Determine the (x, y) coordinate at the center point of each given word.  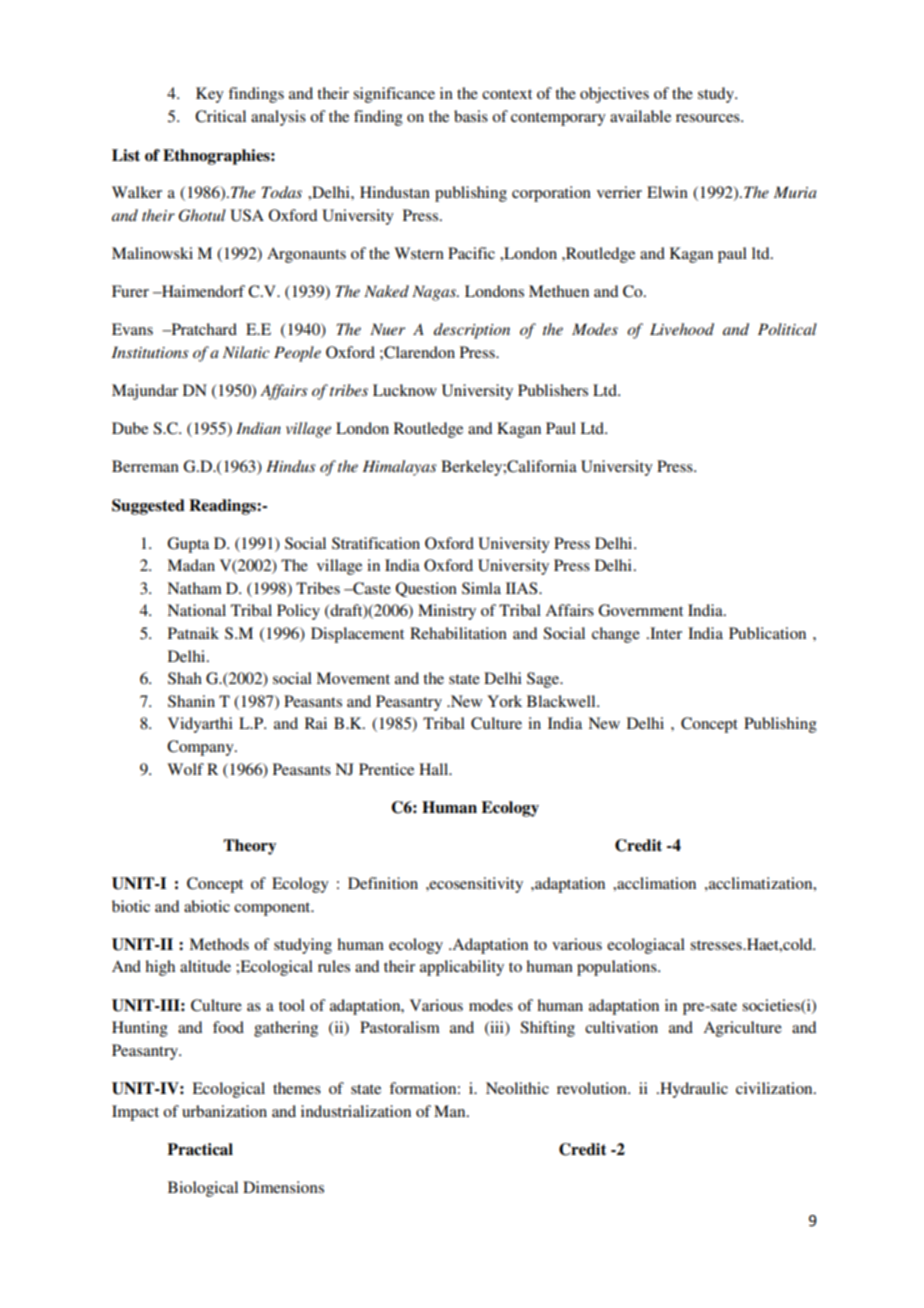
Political (787, 329)
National (196, 610)
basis (471, 116)
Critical (220, 116)
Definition (383, 883)
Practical (200, 1149)
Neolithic (517, 1088)
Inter (665, 633)
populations (618, 968)
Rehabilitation (458, 633)
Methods (219, 944)
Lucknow (405, 390)
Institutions (150, 352)
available (640, 116)
